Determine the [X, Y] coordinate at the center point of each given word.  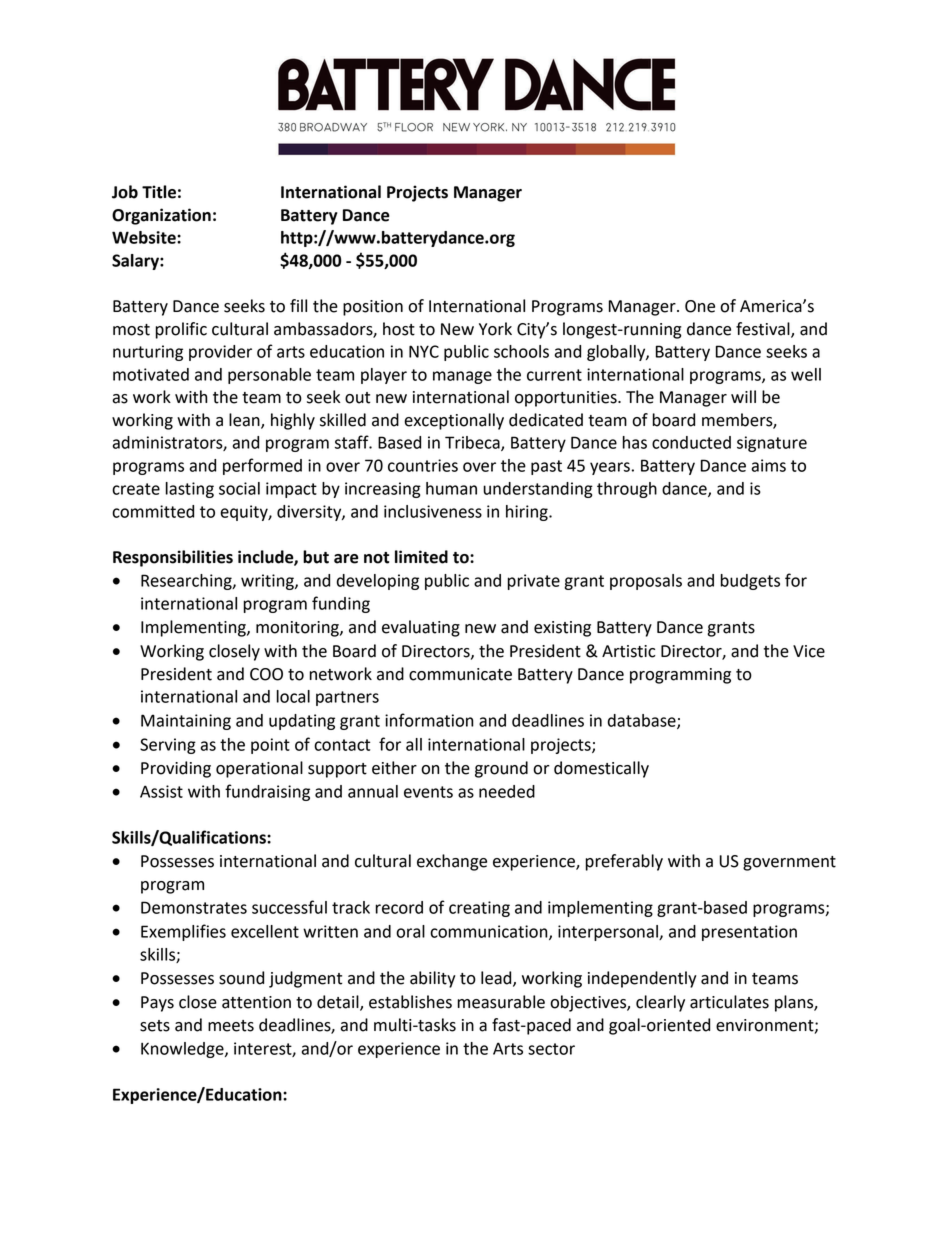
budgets [750, 582]
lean [245, 421]
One [700, 306]
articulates [729, 1002]
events [428, 792]
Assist [161, 791]
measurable [501, 1002]
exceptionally [454, 421]
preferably [624, 862]
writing [268, 582]
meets [231, 1026]
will [743, 396]
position [373, 308]
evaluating [421, 628]
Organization [161, 216]
